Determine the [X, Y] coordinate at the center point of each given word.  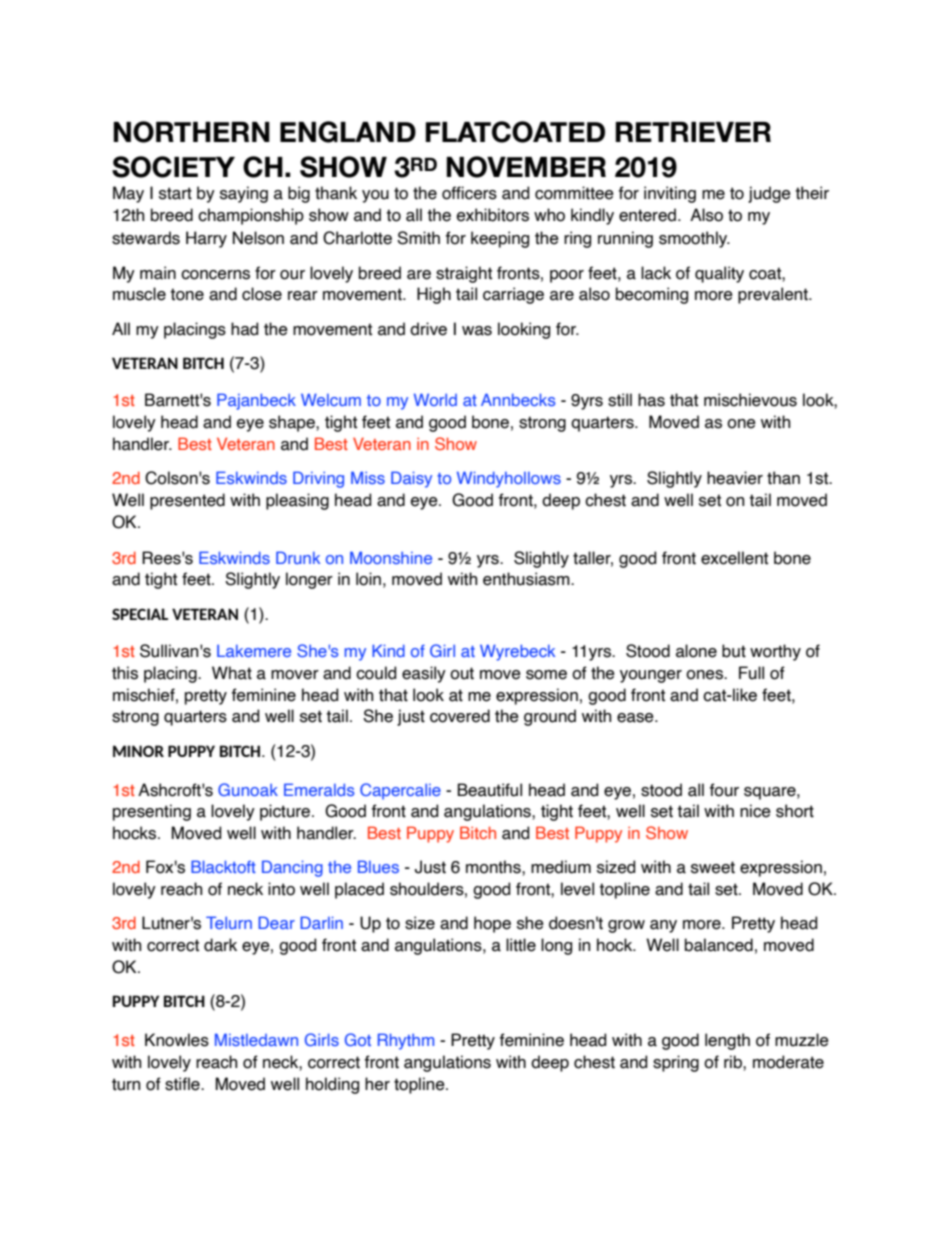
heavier [735, 478]
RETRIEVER [693, 132]
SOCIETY [173, 167]
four [724, 790]
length [727, 1041]
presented [187, 501]
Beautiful [489, 790]
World [435, 399]
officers [469, 193]
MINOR [138, 751]
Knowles [177, 1040]
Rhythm [406, 1041]
